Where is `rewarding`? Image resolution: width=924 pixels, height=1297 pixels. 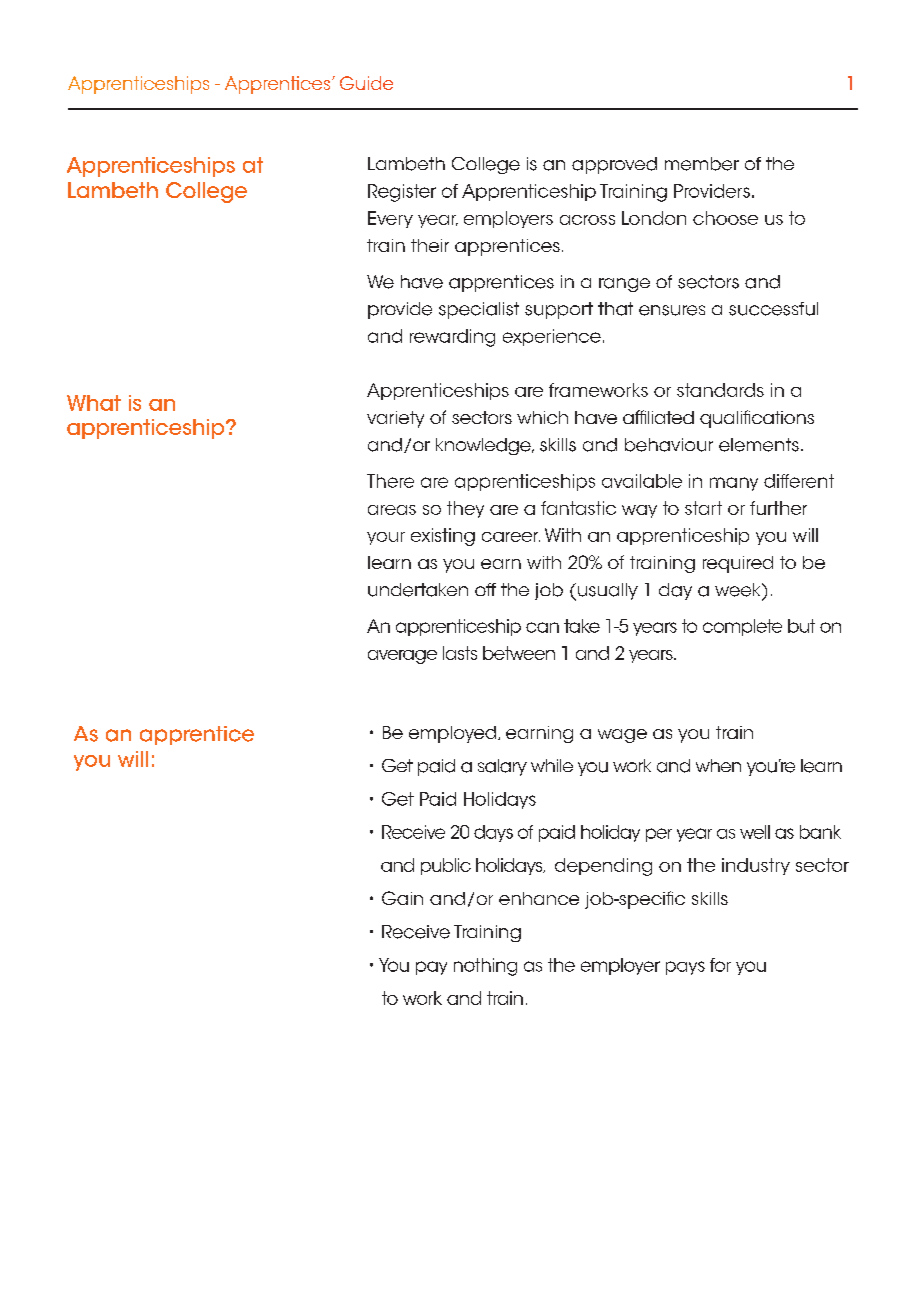 rewarding is located at coordinates (452, 338).
